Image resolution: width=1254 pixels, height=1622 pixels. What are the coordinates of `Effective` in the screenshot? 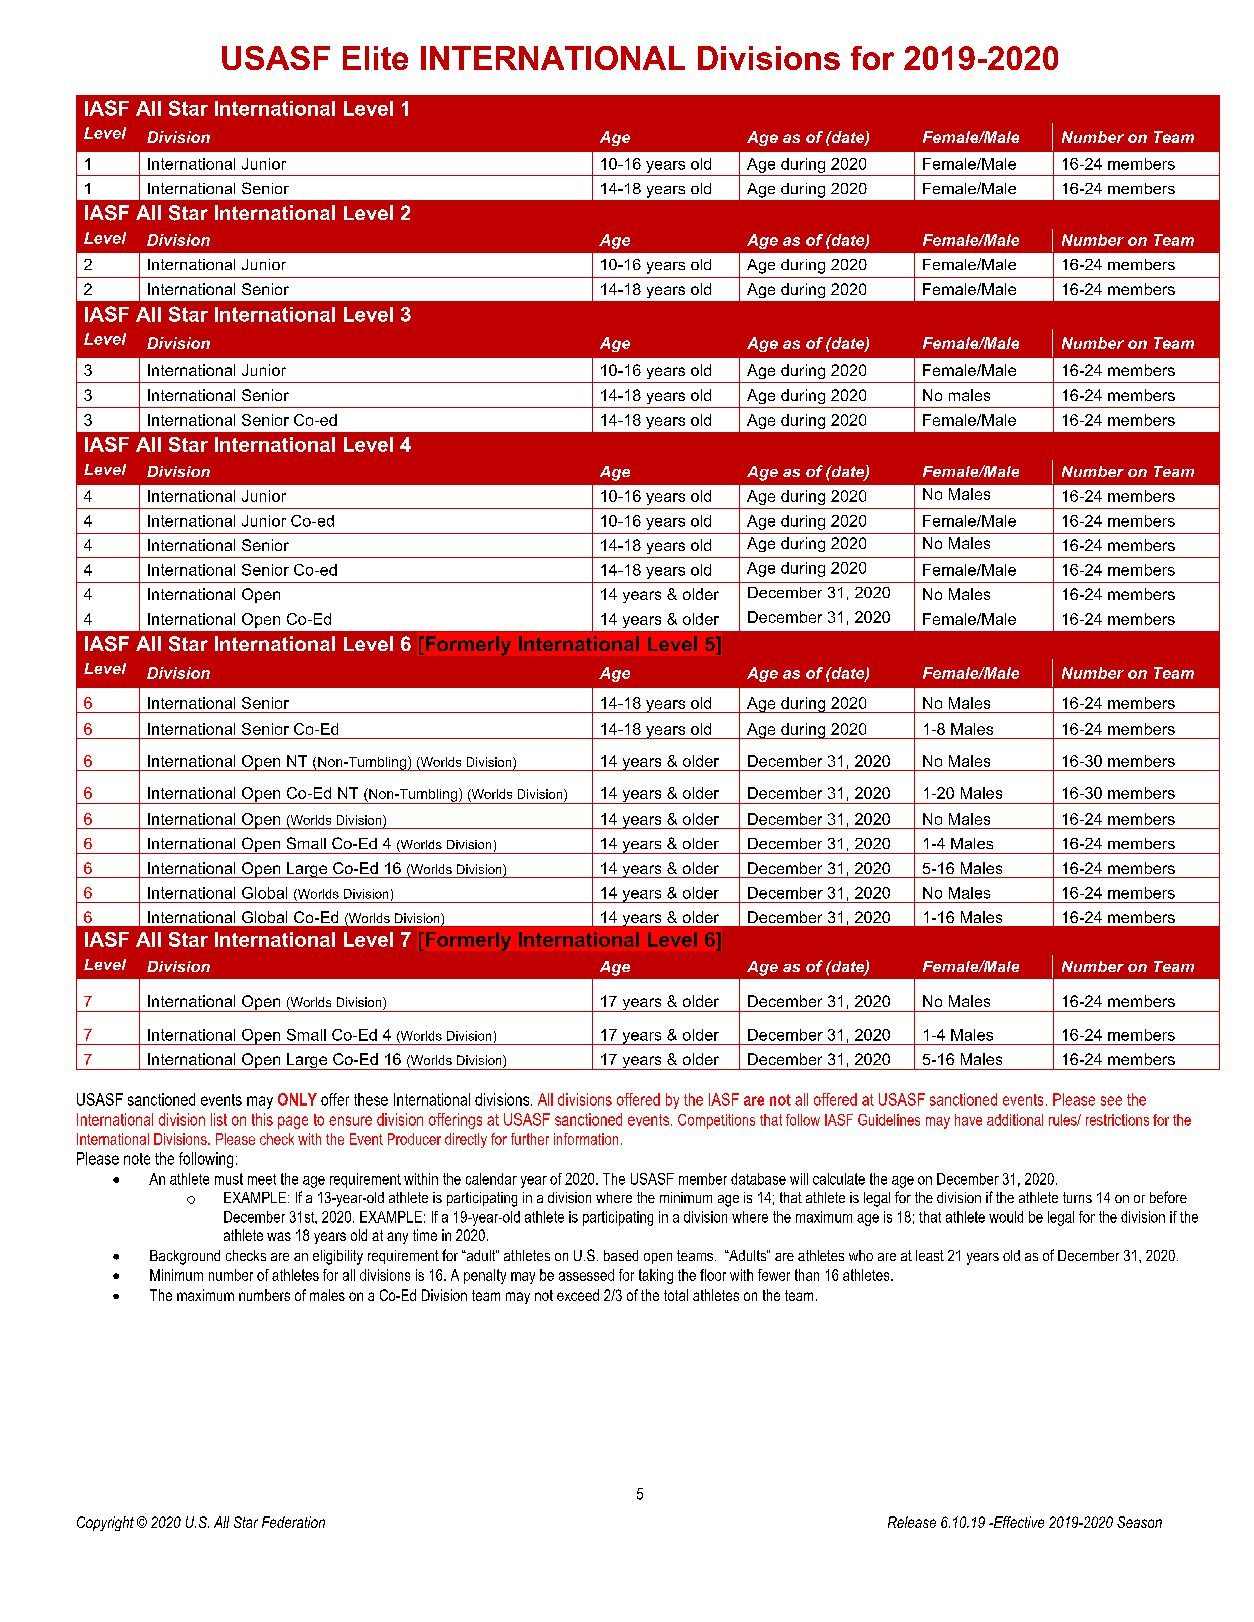 It's located at (1017, 1522).
